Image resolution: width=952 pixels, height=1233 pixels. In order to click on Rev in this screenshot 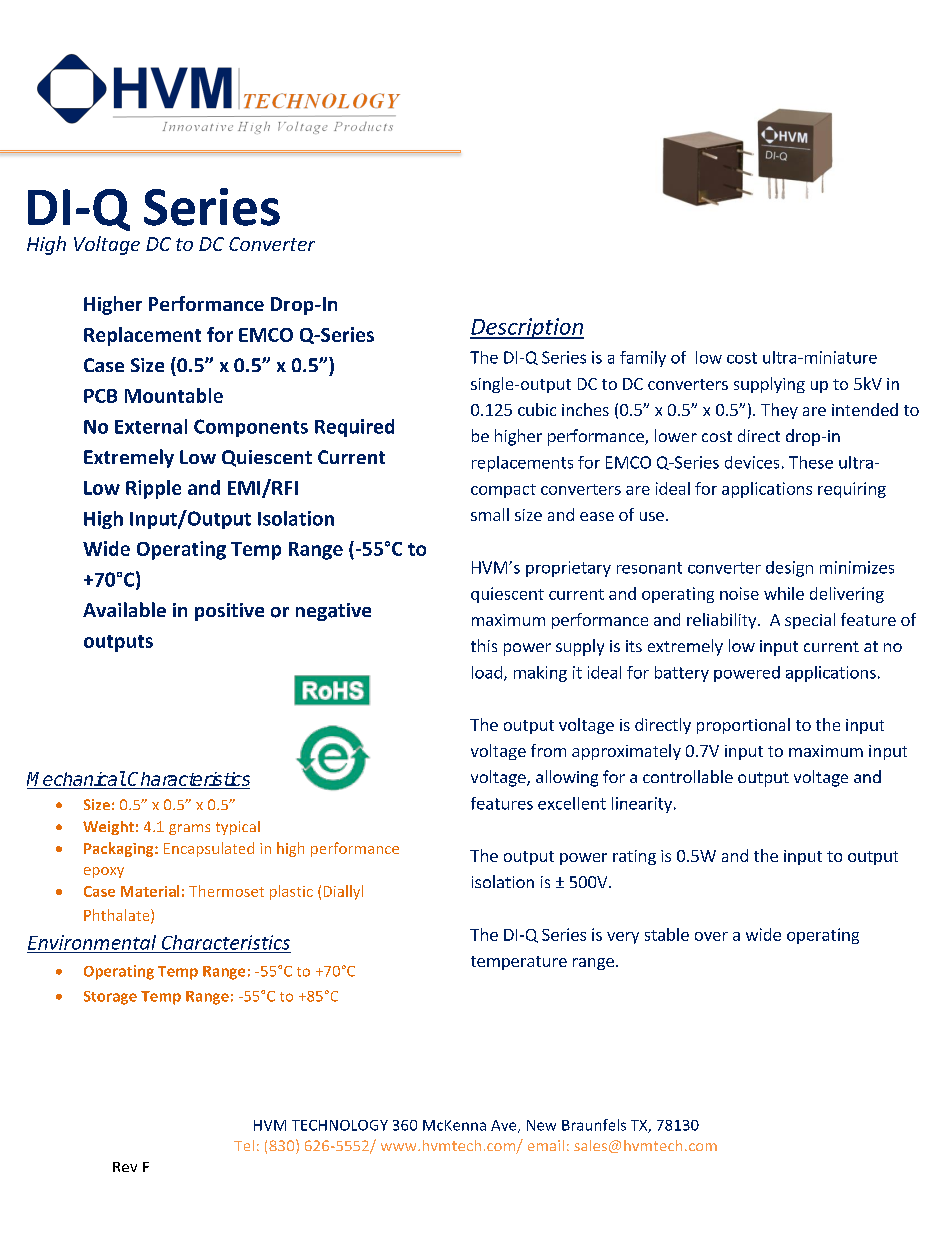, I will do `click(125, 1167)`.
